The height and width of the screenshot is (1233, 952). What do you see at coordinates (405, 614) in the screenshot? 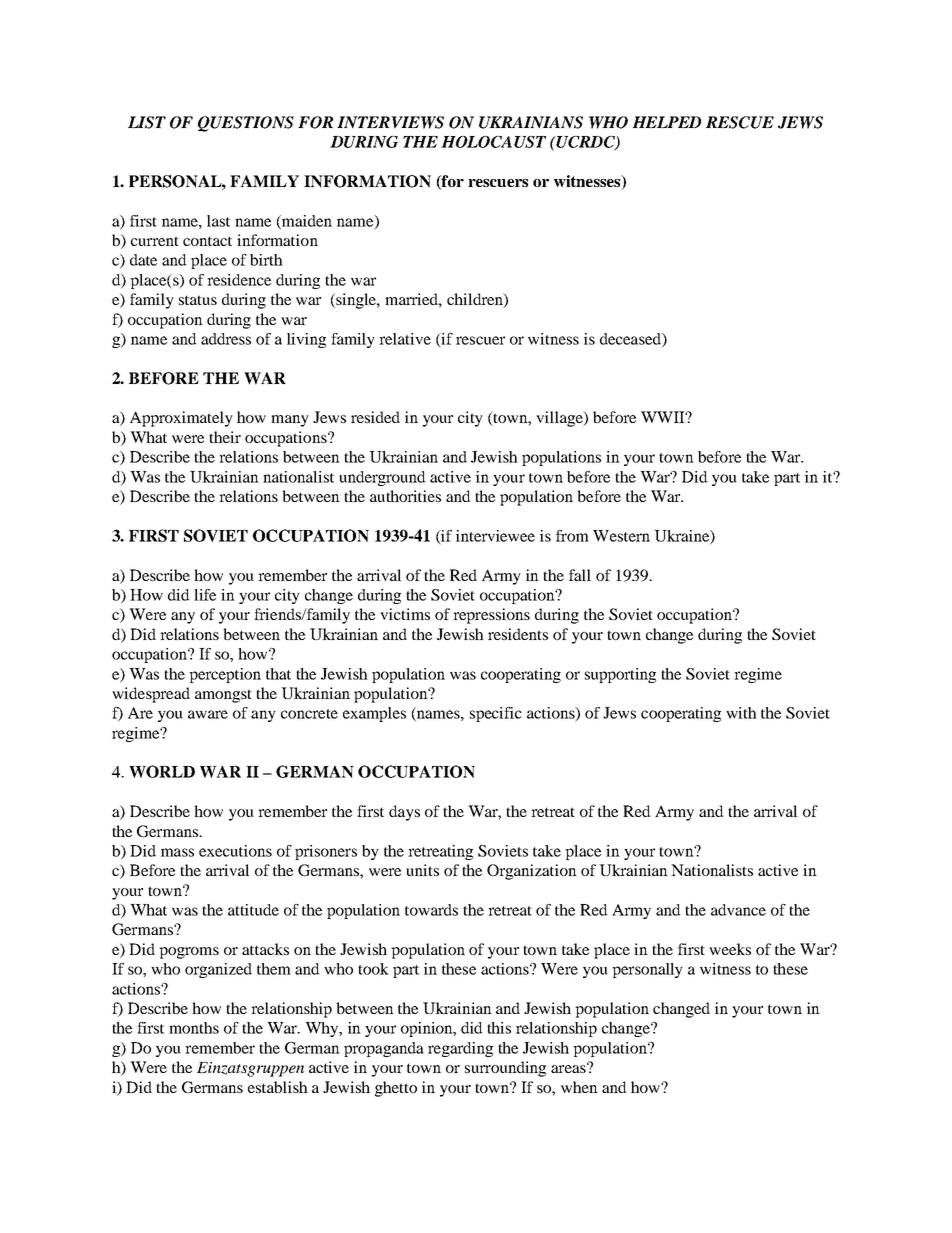
I see `victims` at bounding box center [405, 614].
